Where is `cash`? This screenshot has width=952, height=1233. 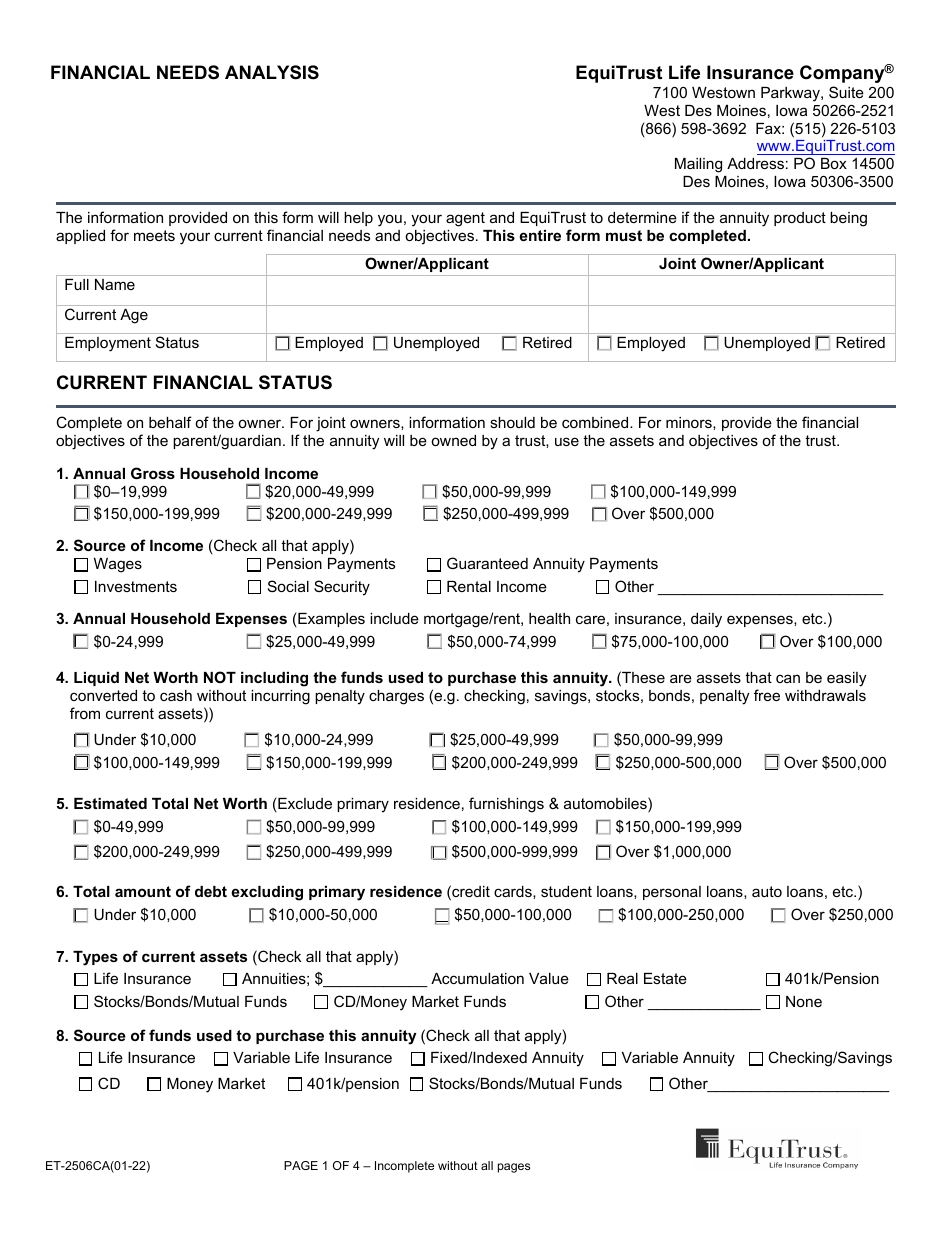
cash is located at coordinates (176, 695).
